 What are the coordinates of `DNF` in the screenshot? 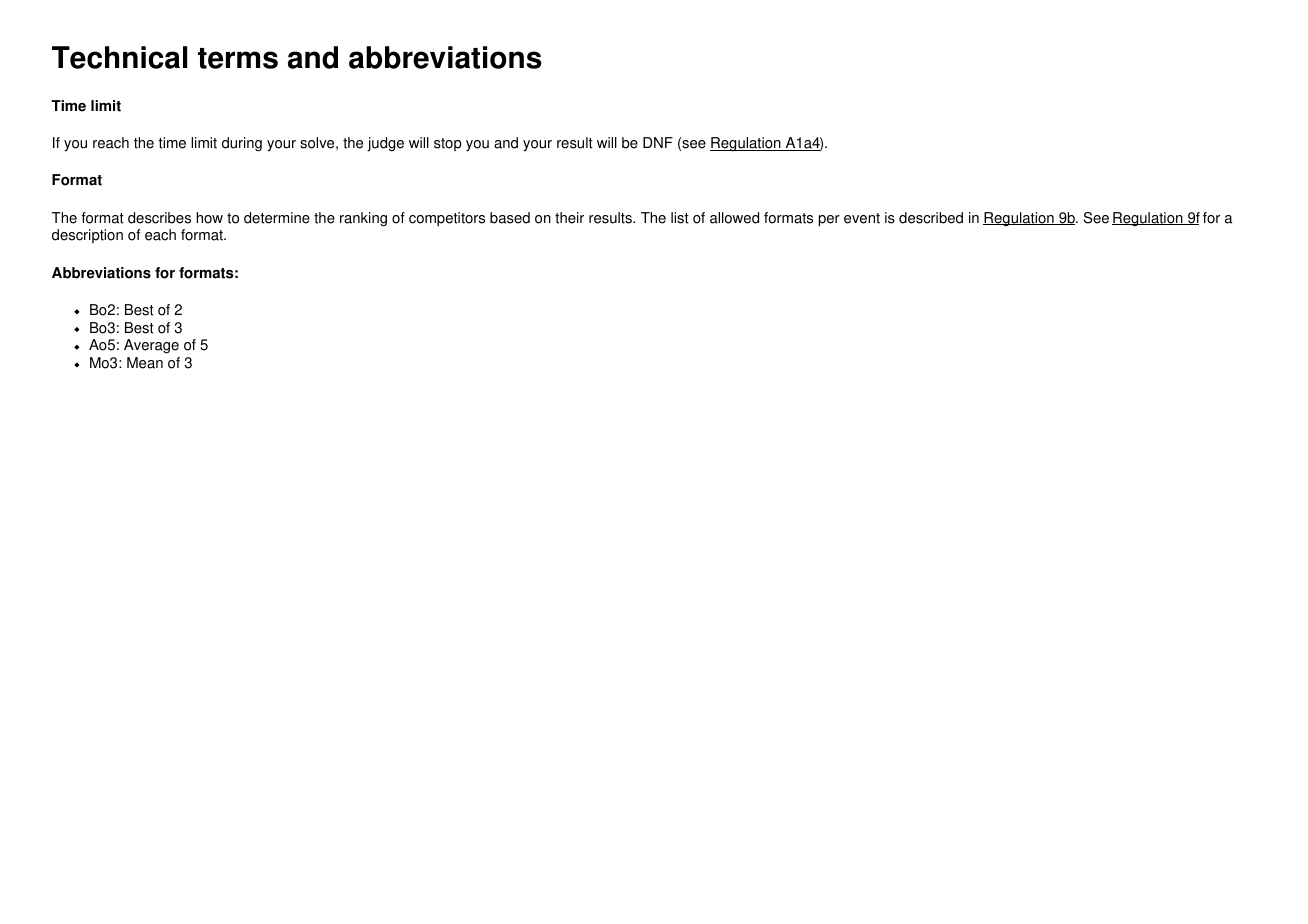 It's located at (658, 142).
